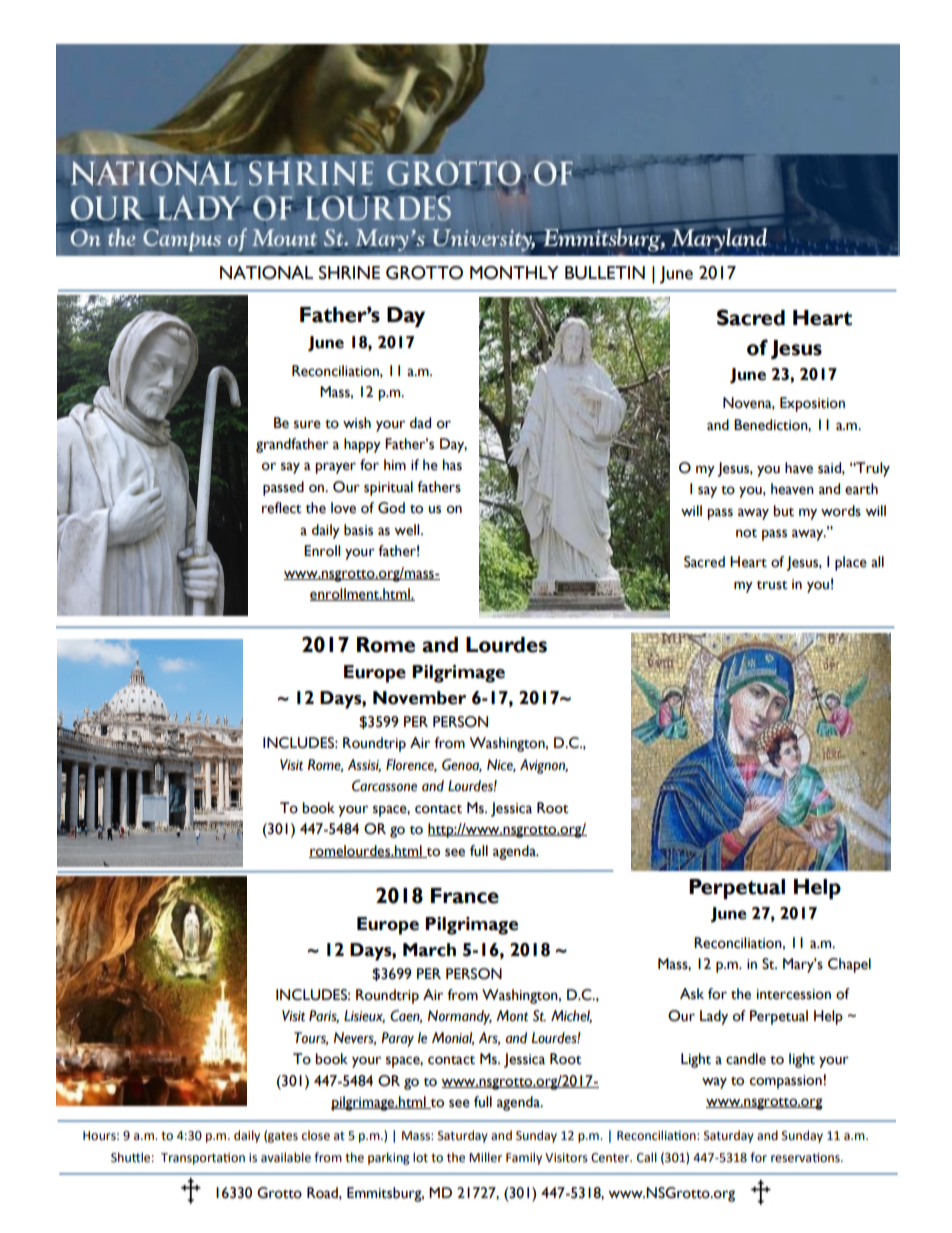 The width and height of the screenshot is (952, 1233). Describe the element at coordinates (524, 1158) in the screenshot. I see `Family` at that location.
